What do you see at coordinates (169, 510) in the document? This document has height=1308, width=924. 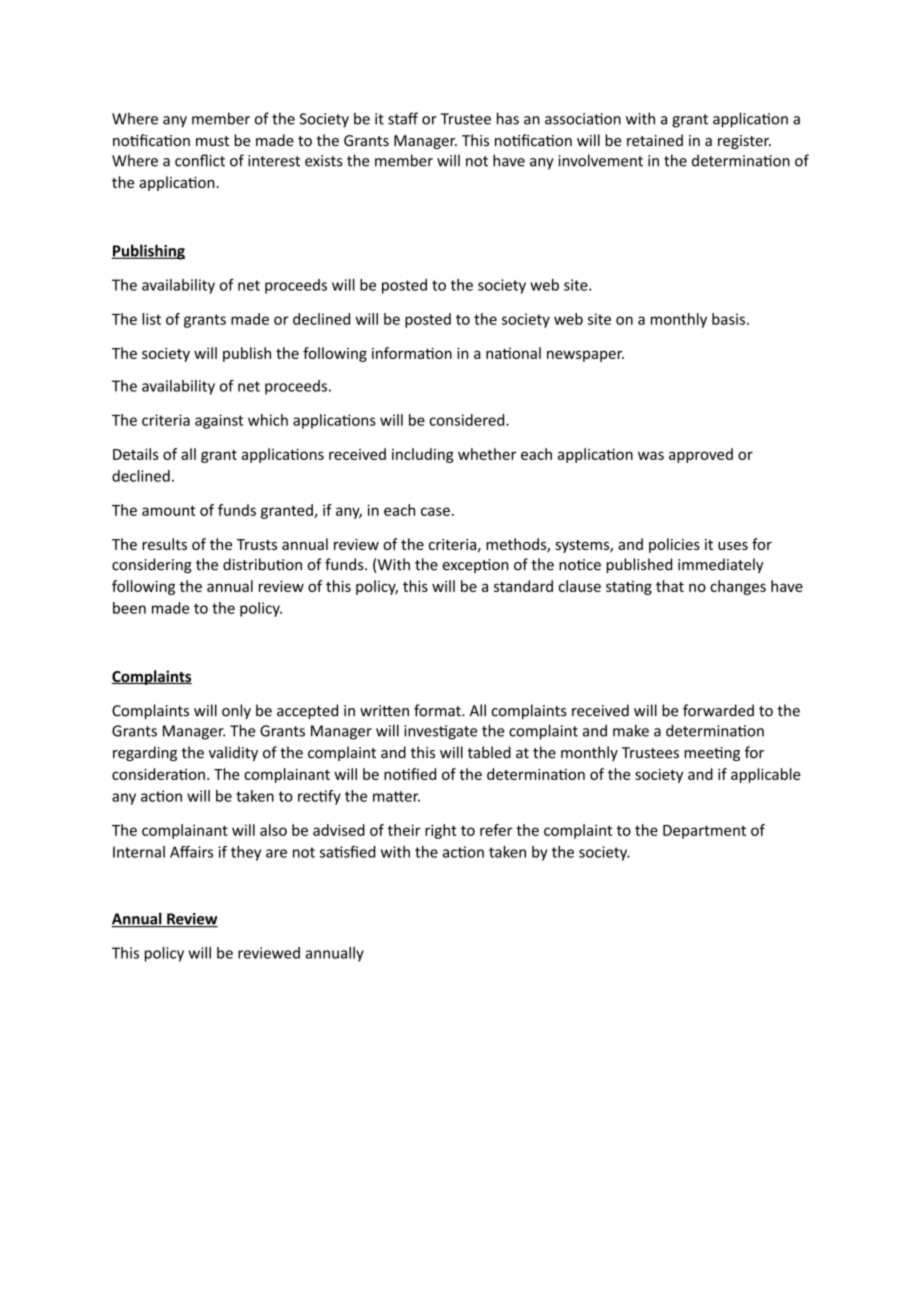 I see `amount` at bounding box center [169, 510].
